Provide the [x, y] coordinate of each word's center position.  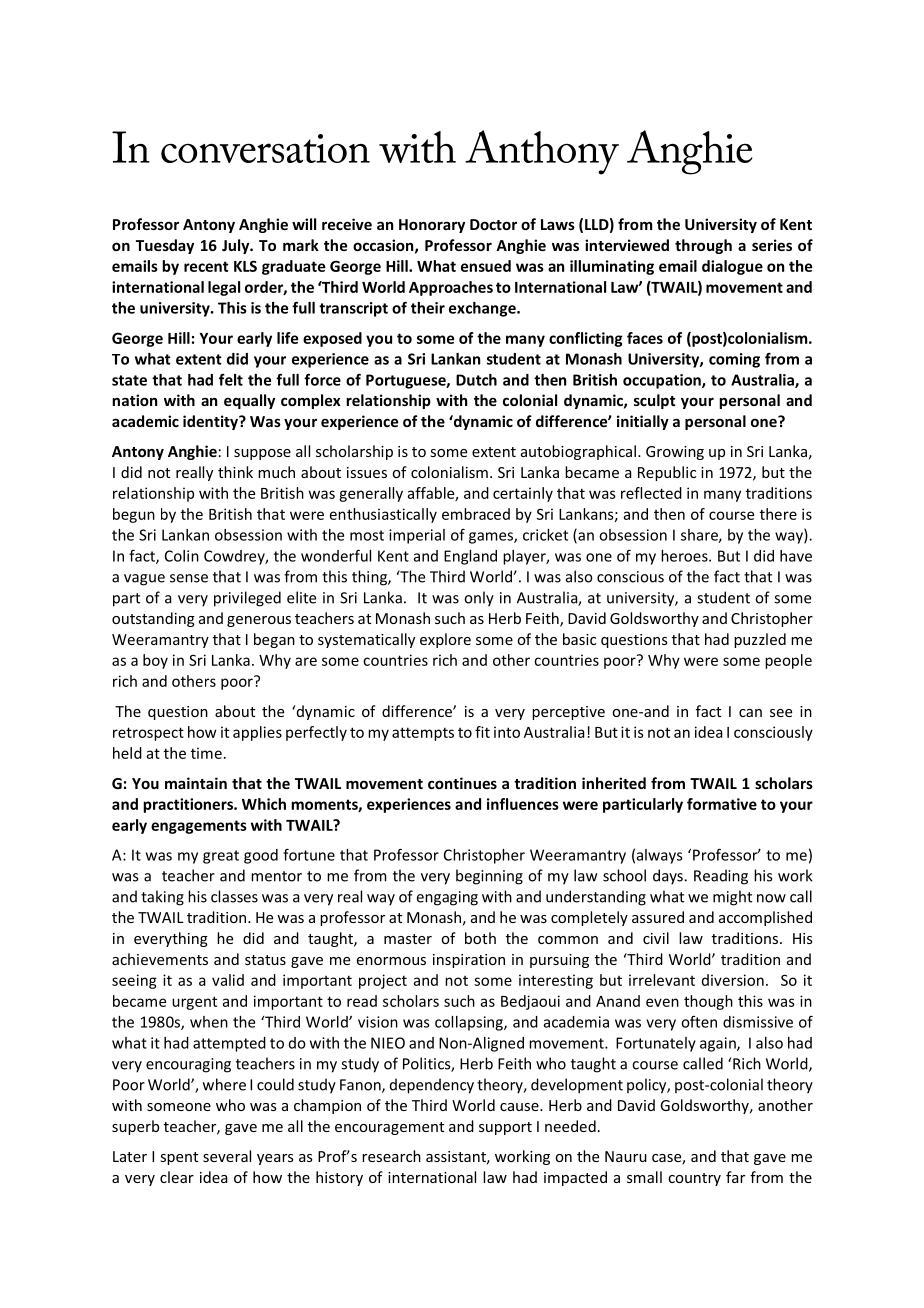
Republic [667, 473]
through [703, 246]
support [505, 1128]
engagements [199, 827]
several [227, 1156]
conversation [265, 148]
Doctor [493, 224]
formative [722, 804]
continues [462, 783]
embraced [476, 514]
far [735, 1177]
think [235, 472]
